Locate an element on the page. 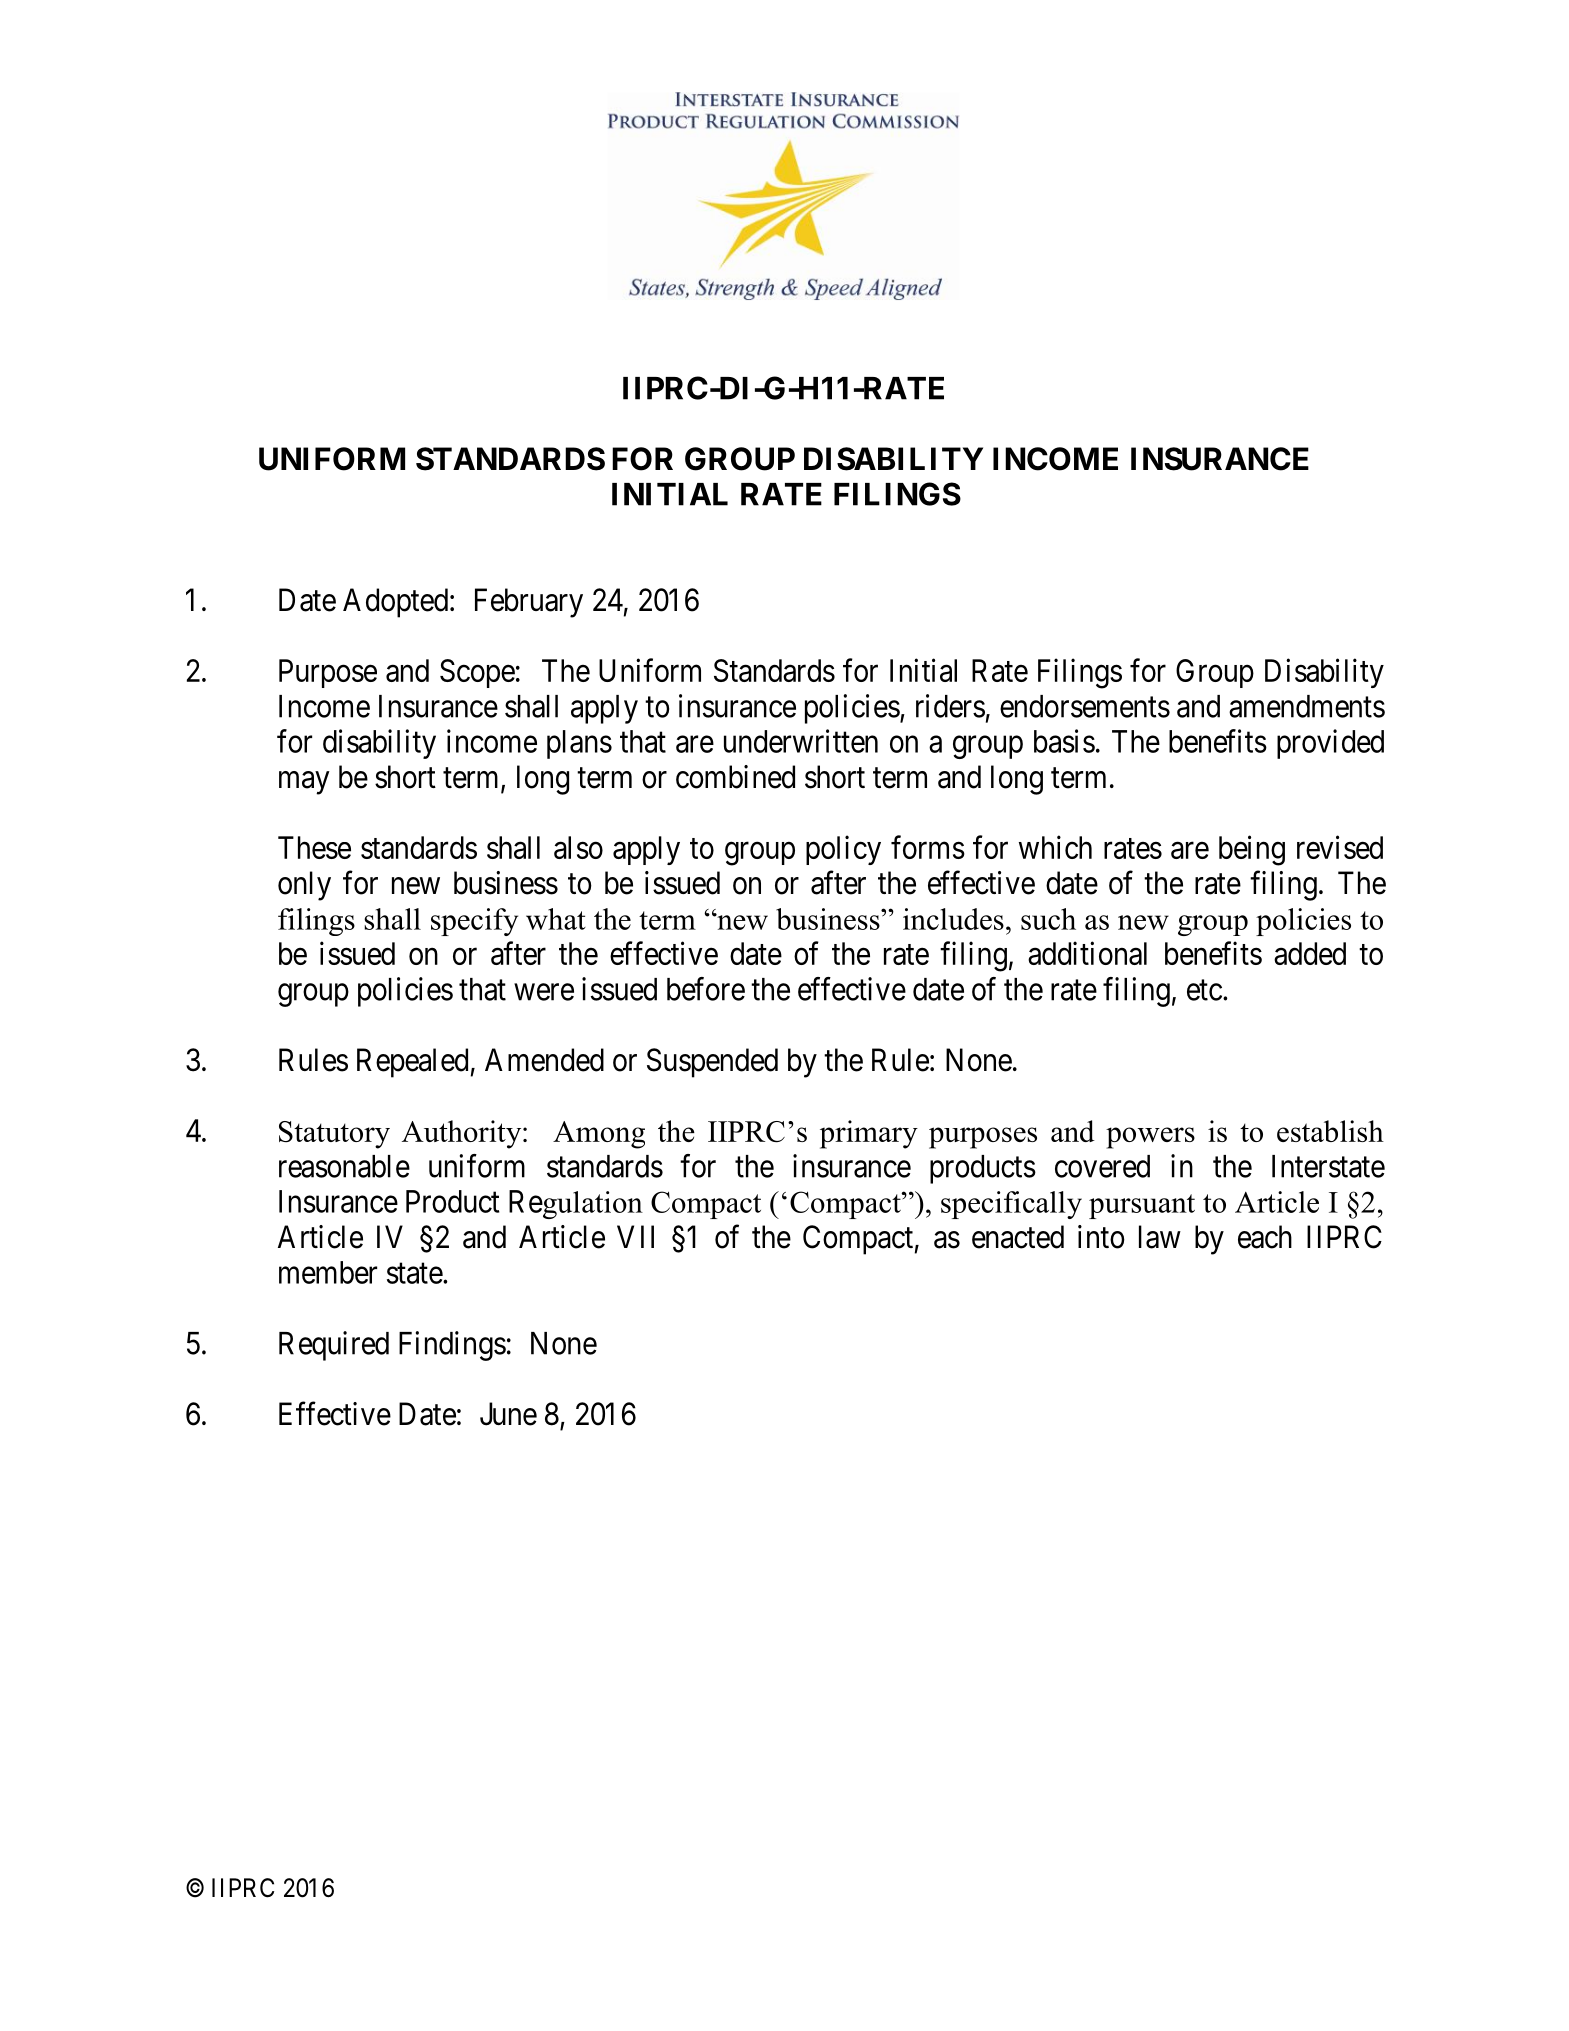 The image size is (1569, 2031). June is located at coordinates (508, 1414).
